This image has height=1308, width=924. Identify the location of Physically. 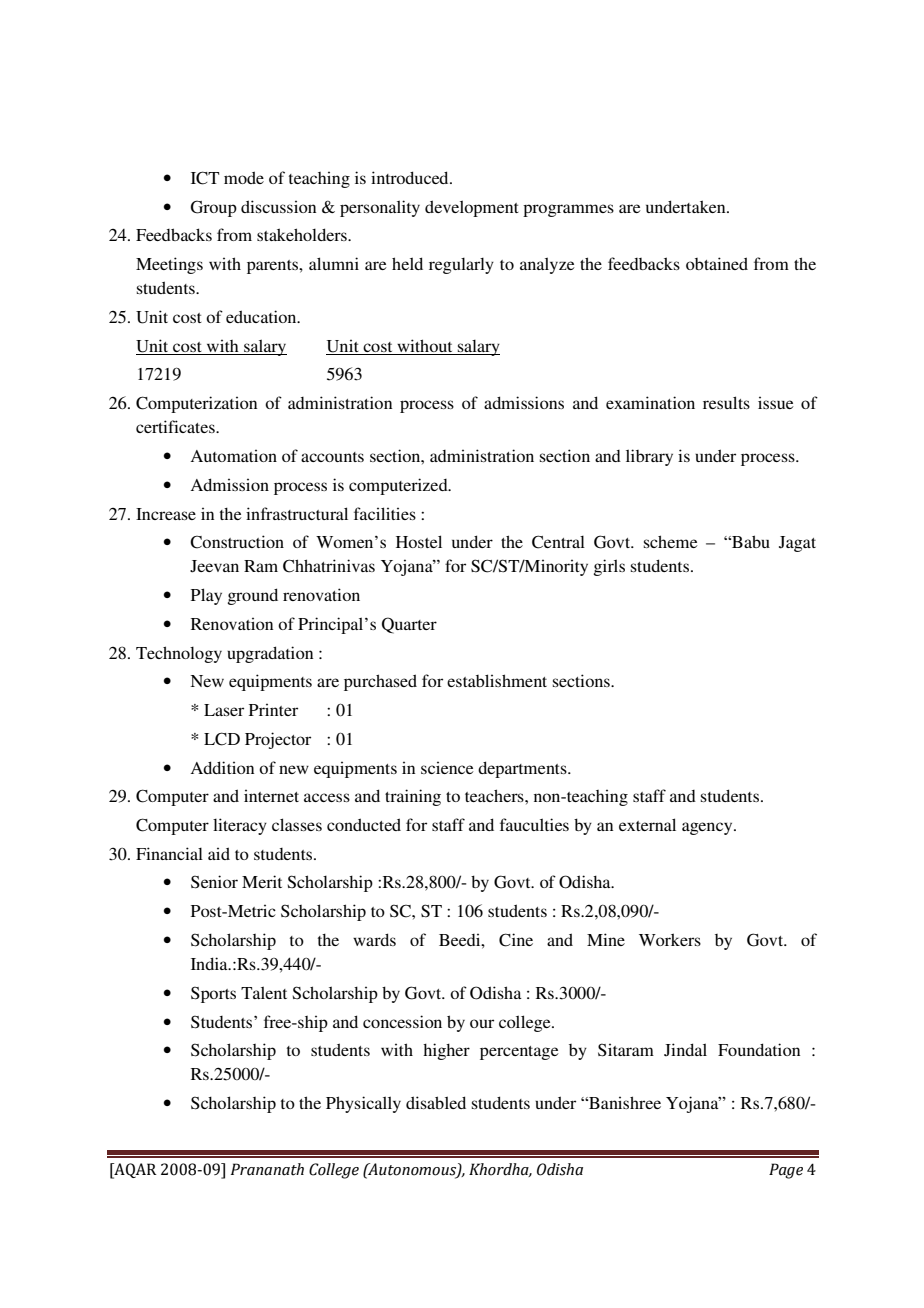
(363, 1104).
